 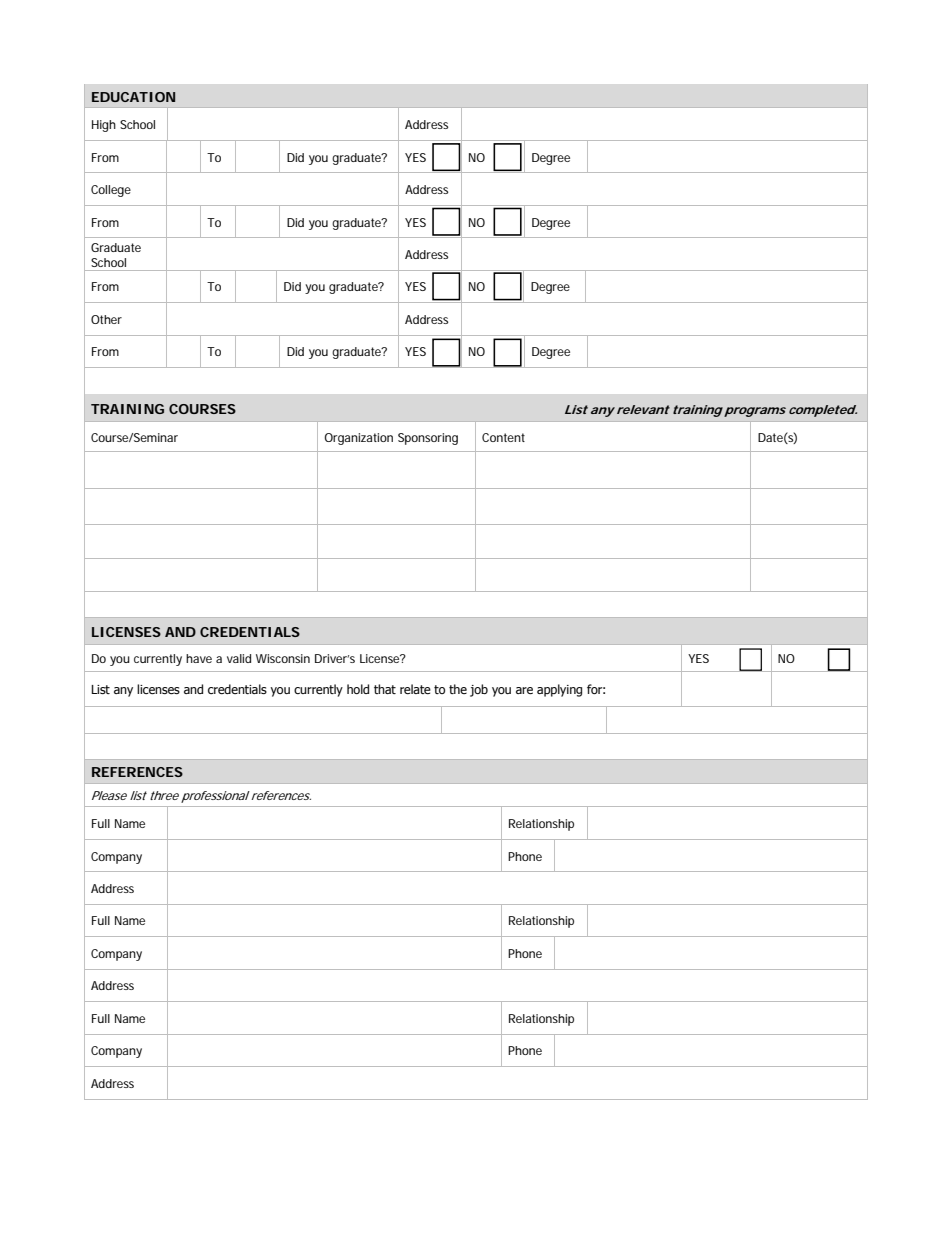 What do you see at coordinates (358, 689) in the image?
I see `hold` at bounding box center [358, 689].
